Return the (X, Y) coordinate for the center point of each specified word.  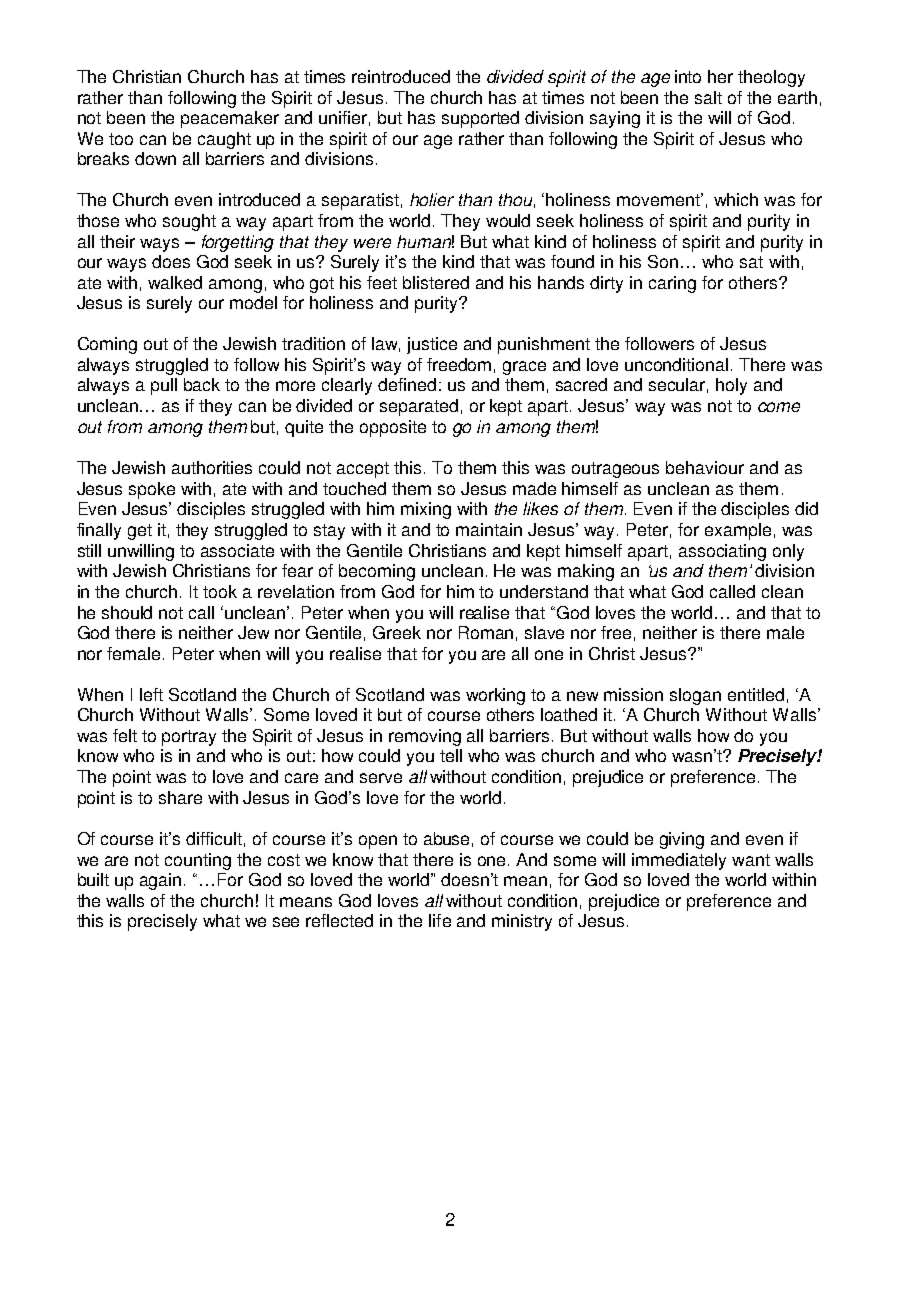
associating (722, 552)
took (220, 591)
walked (175, 282)
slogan (695, 696)
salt (708, 97)
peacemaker (230, 119)
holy (731, 386)
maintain (489, 529)
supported (480, 119)
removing (425, 737)
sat (751, 262)
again (160, 881)
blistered (436, 282)
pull (164, 386)
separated (419, 407)
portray (189, 738)
